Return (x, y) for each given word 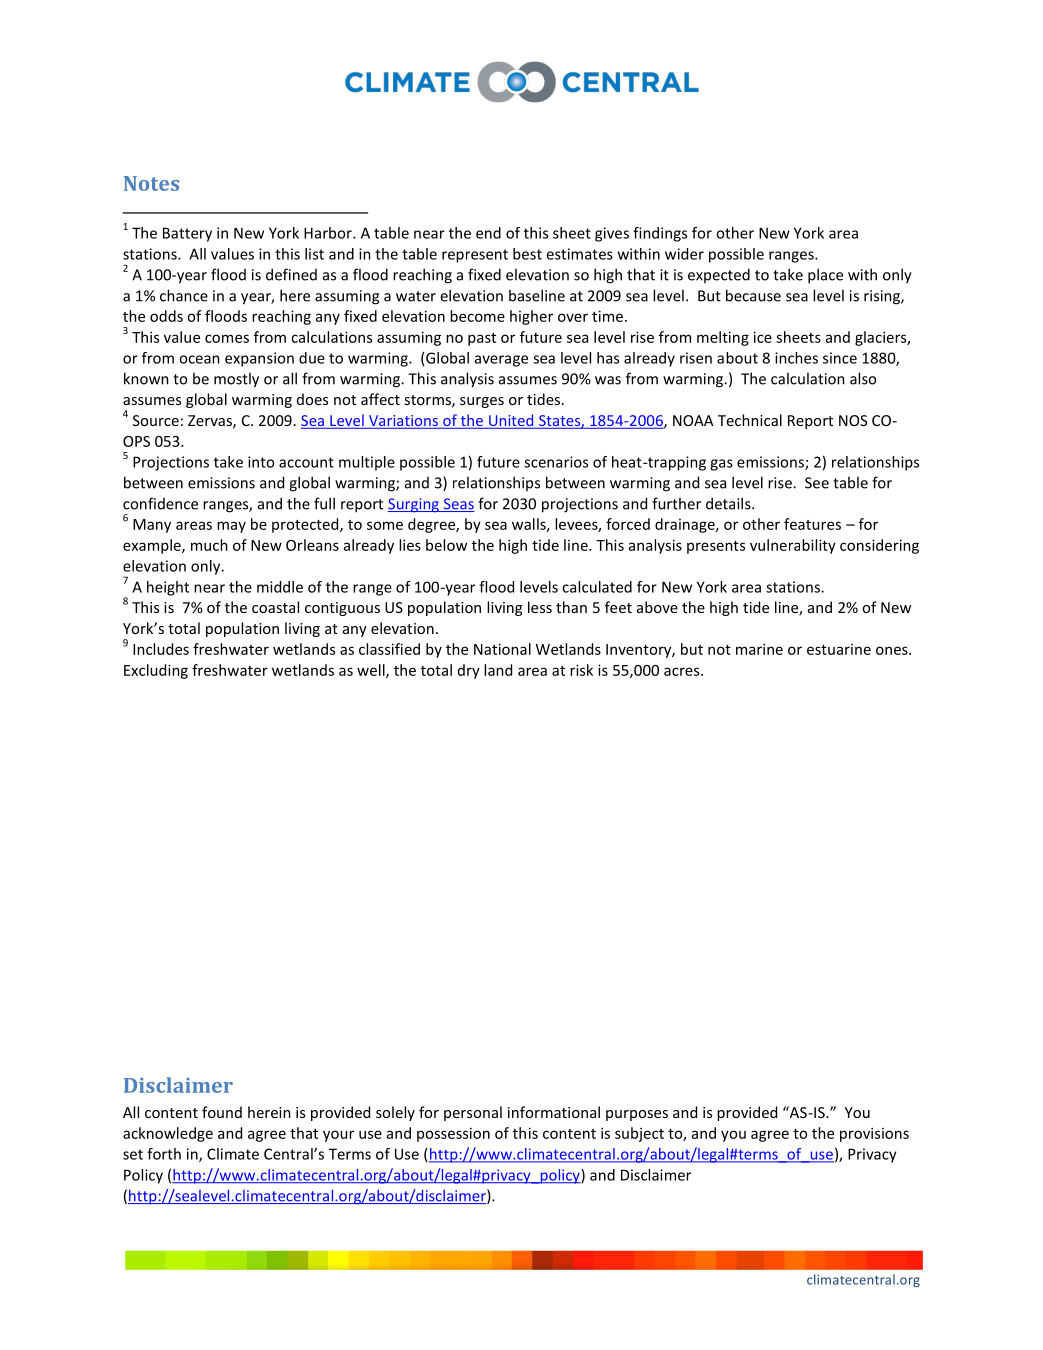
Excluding (156, 671)
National (502, 649)
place (825, 276)
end (488, 233)
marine (759, 649)
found (222, 1112)
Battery (187, 234)
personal (473, 1113)
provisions (874, 1134)
